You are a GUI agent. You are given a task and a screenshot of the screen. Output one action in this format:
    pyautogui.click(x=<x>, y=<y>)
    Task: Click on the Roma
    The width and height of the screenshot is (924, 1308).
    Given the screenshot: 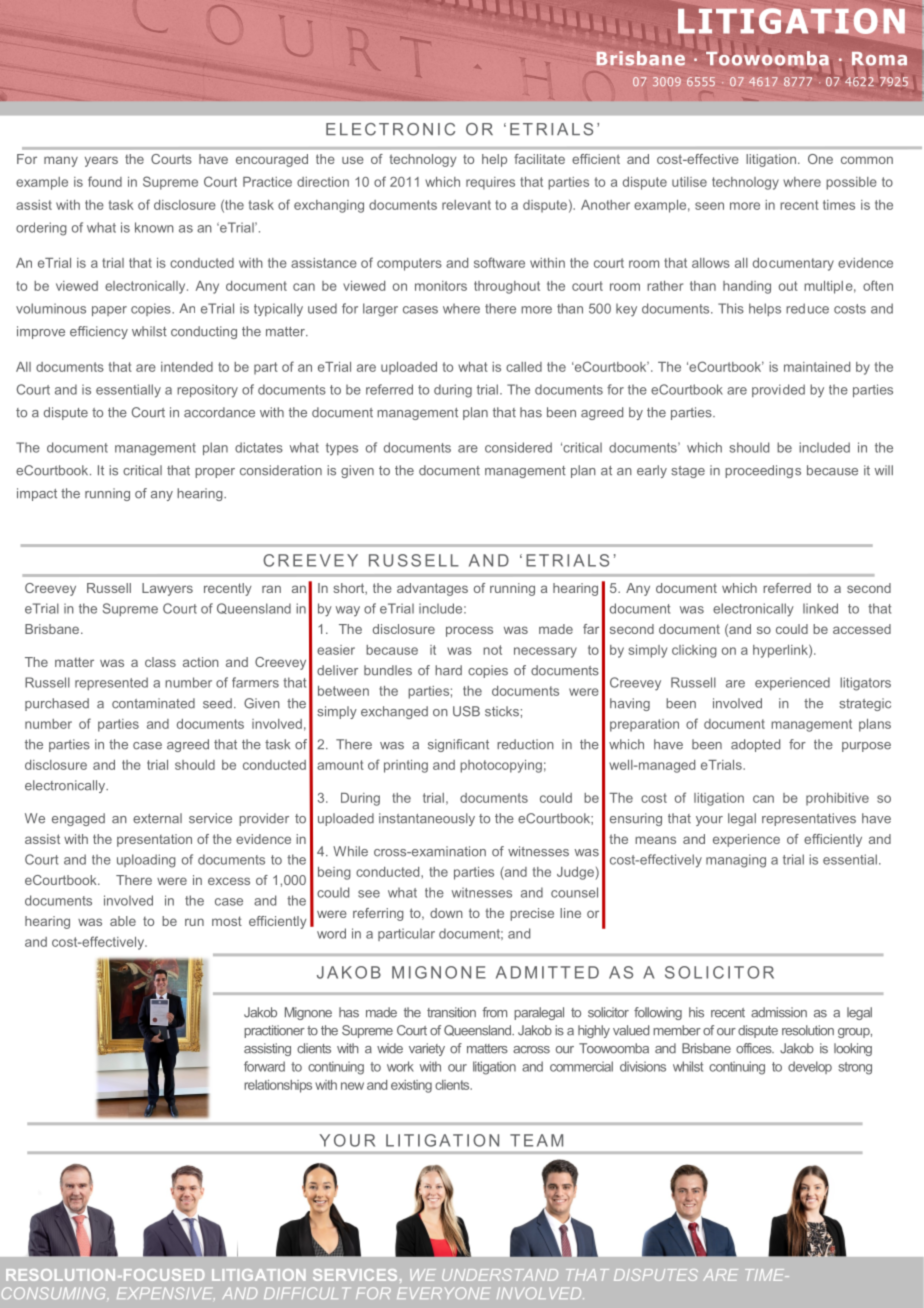 What is the action you would take?
    pyautogui.click(x=879, y=59)
